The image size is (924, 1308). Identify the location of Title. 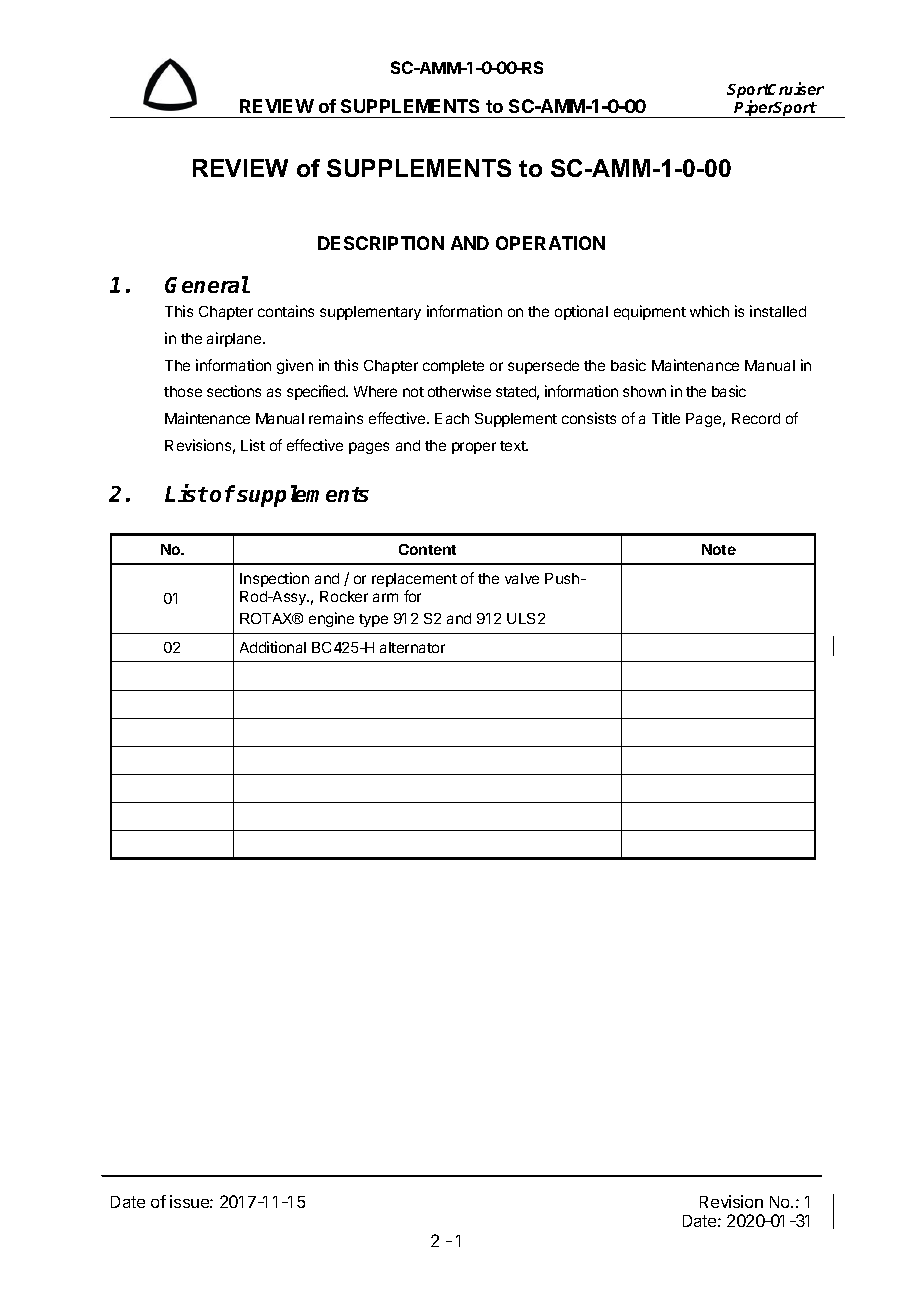
(666, 418).
